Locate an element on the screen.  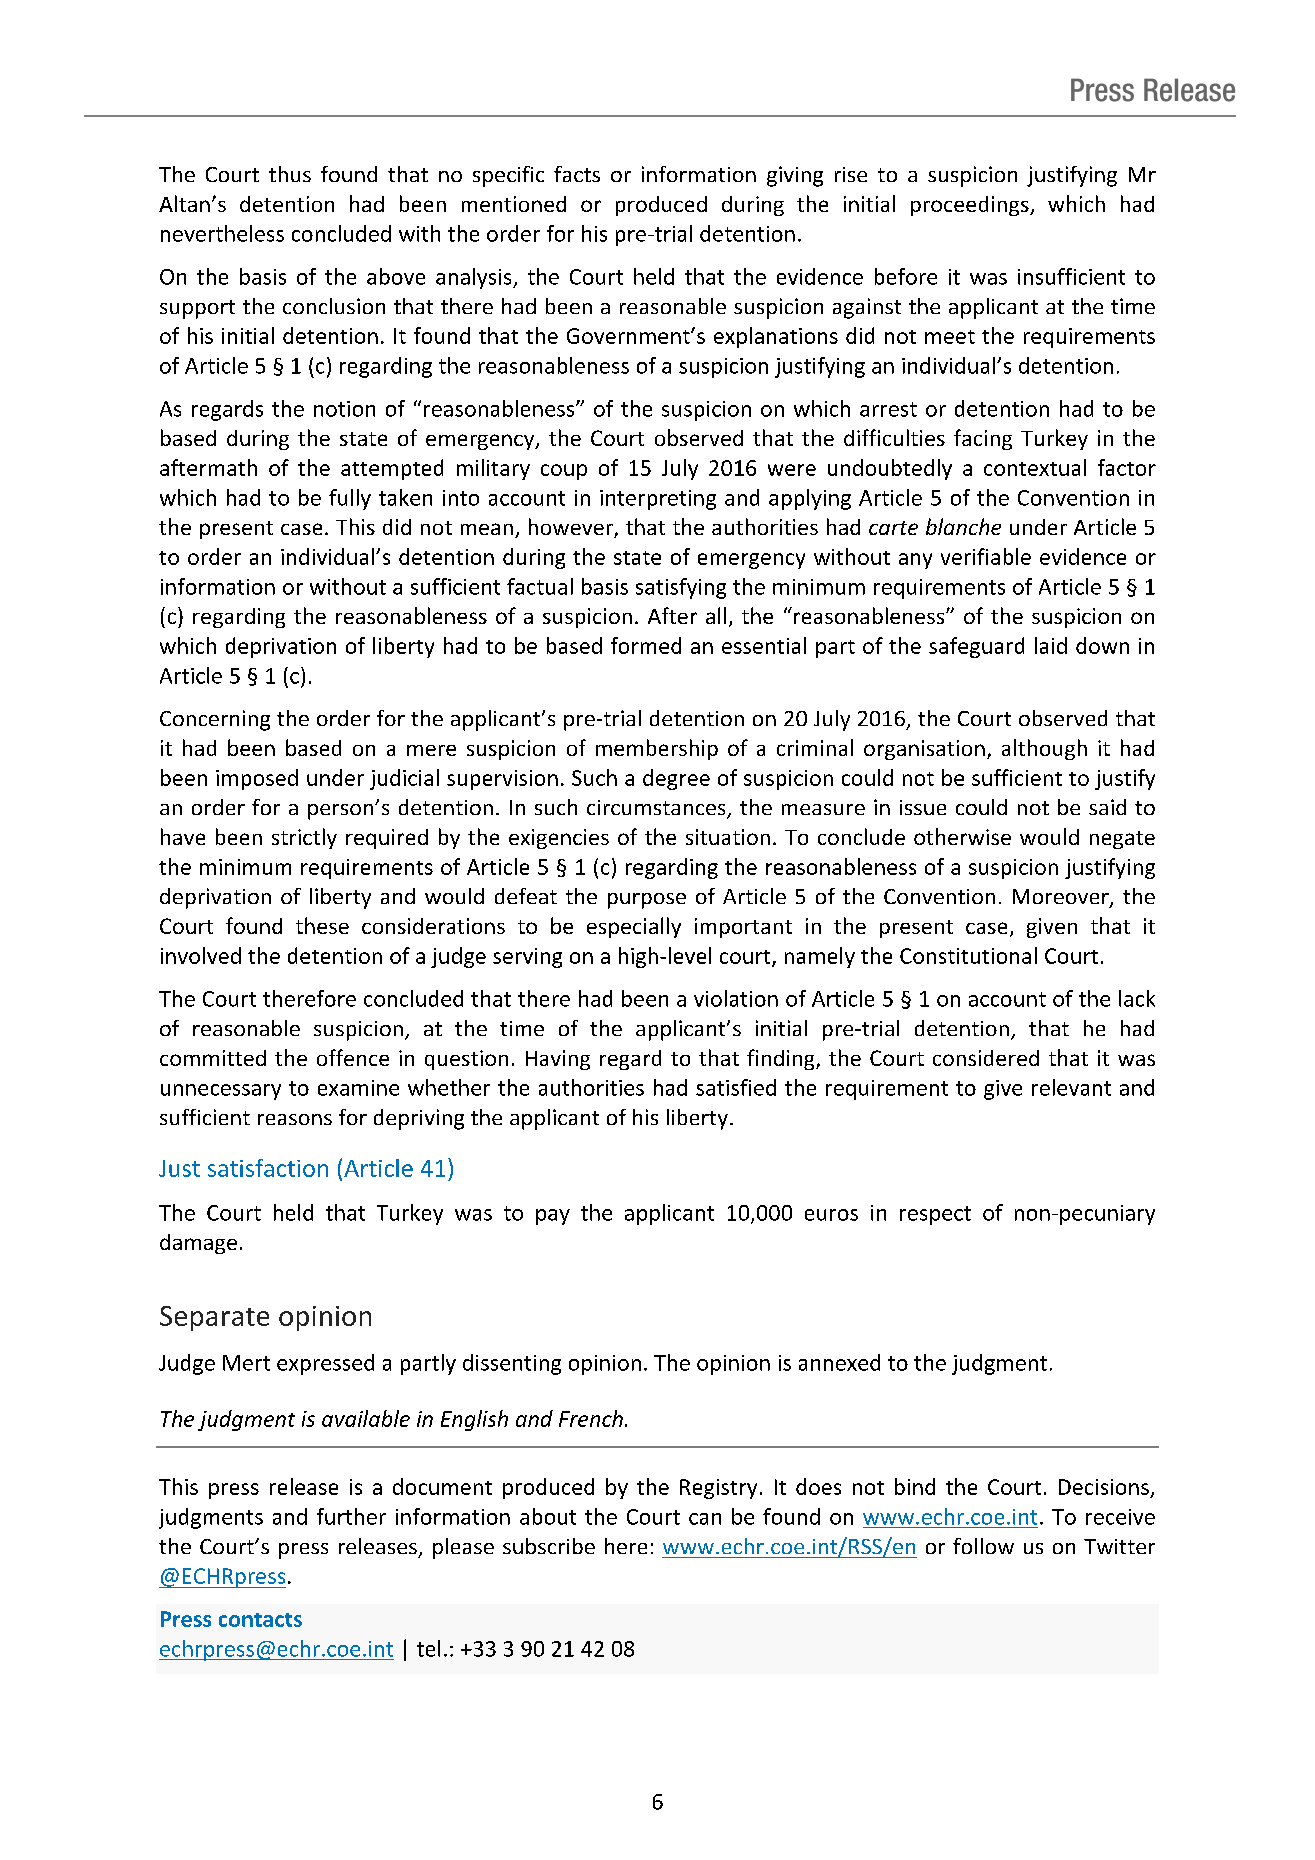
facts is located at coordinates (577, 174).
